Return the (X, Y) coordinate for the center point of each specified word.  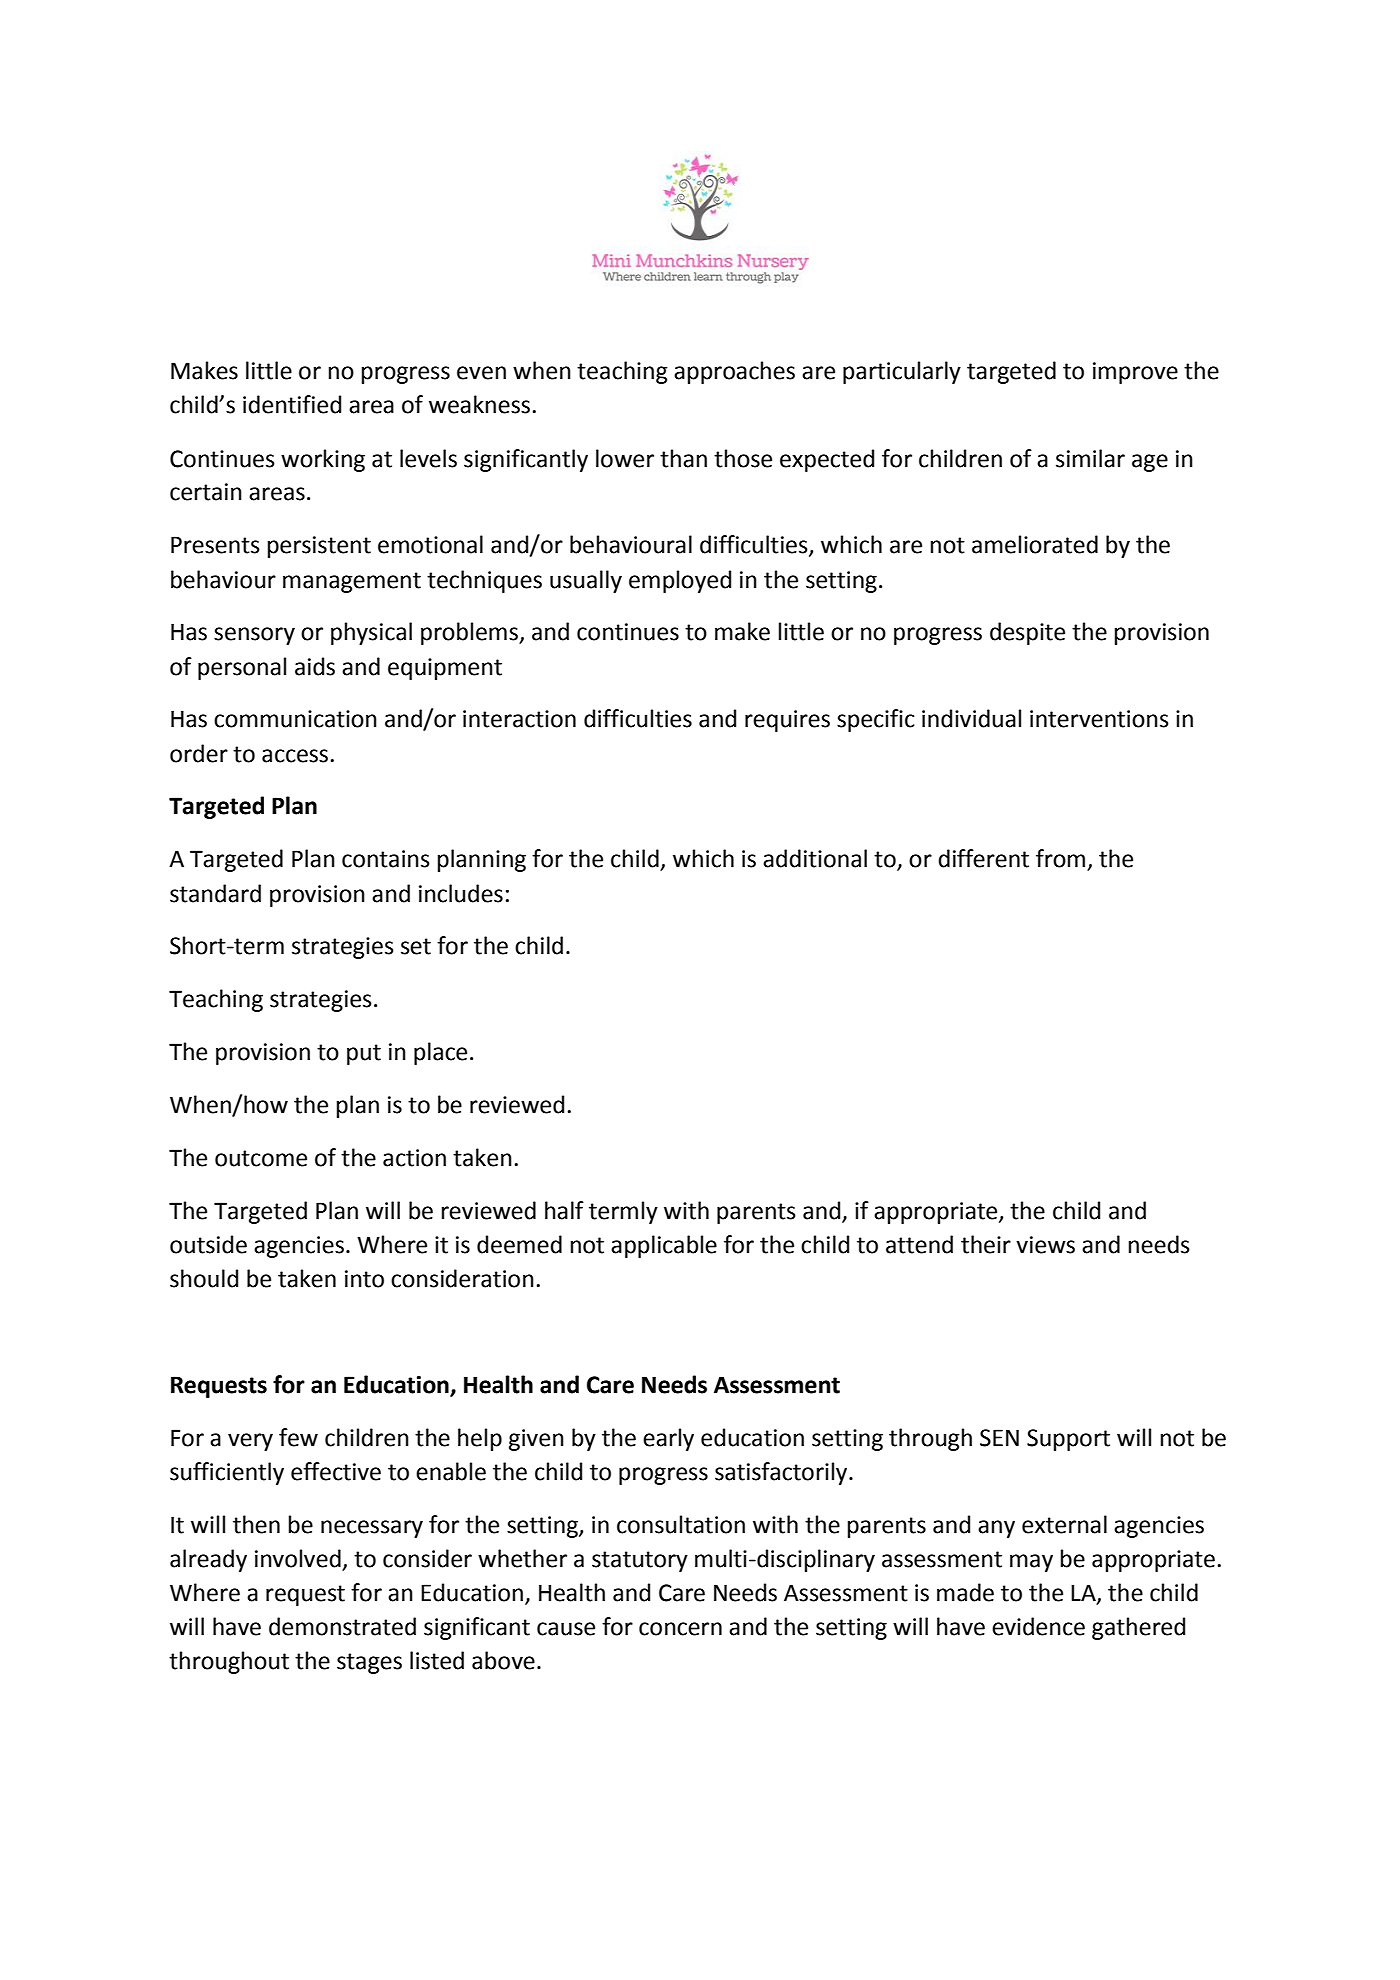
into (364, 1279)
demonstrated (342, 1626)
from (1062, 859)
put (364, 1054)
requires (787, 721)
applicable (664, 1246)
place (440, 1053)
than (683, 458)
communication (295, 719)
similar (1090, 458)
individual (971, 718)
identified (292, 404)
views (1045, 1245)
